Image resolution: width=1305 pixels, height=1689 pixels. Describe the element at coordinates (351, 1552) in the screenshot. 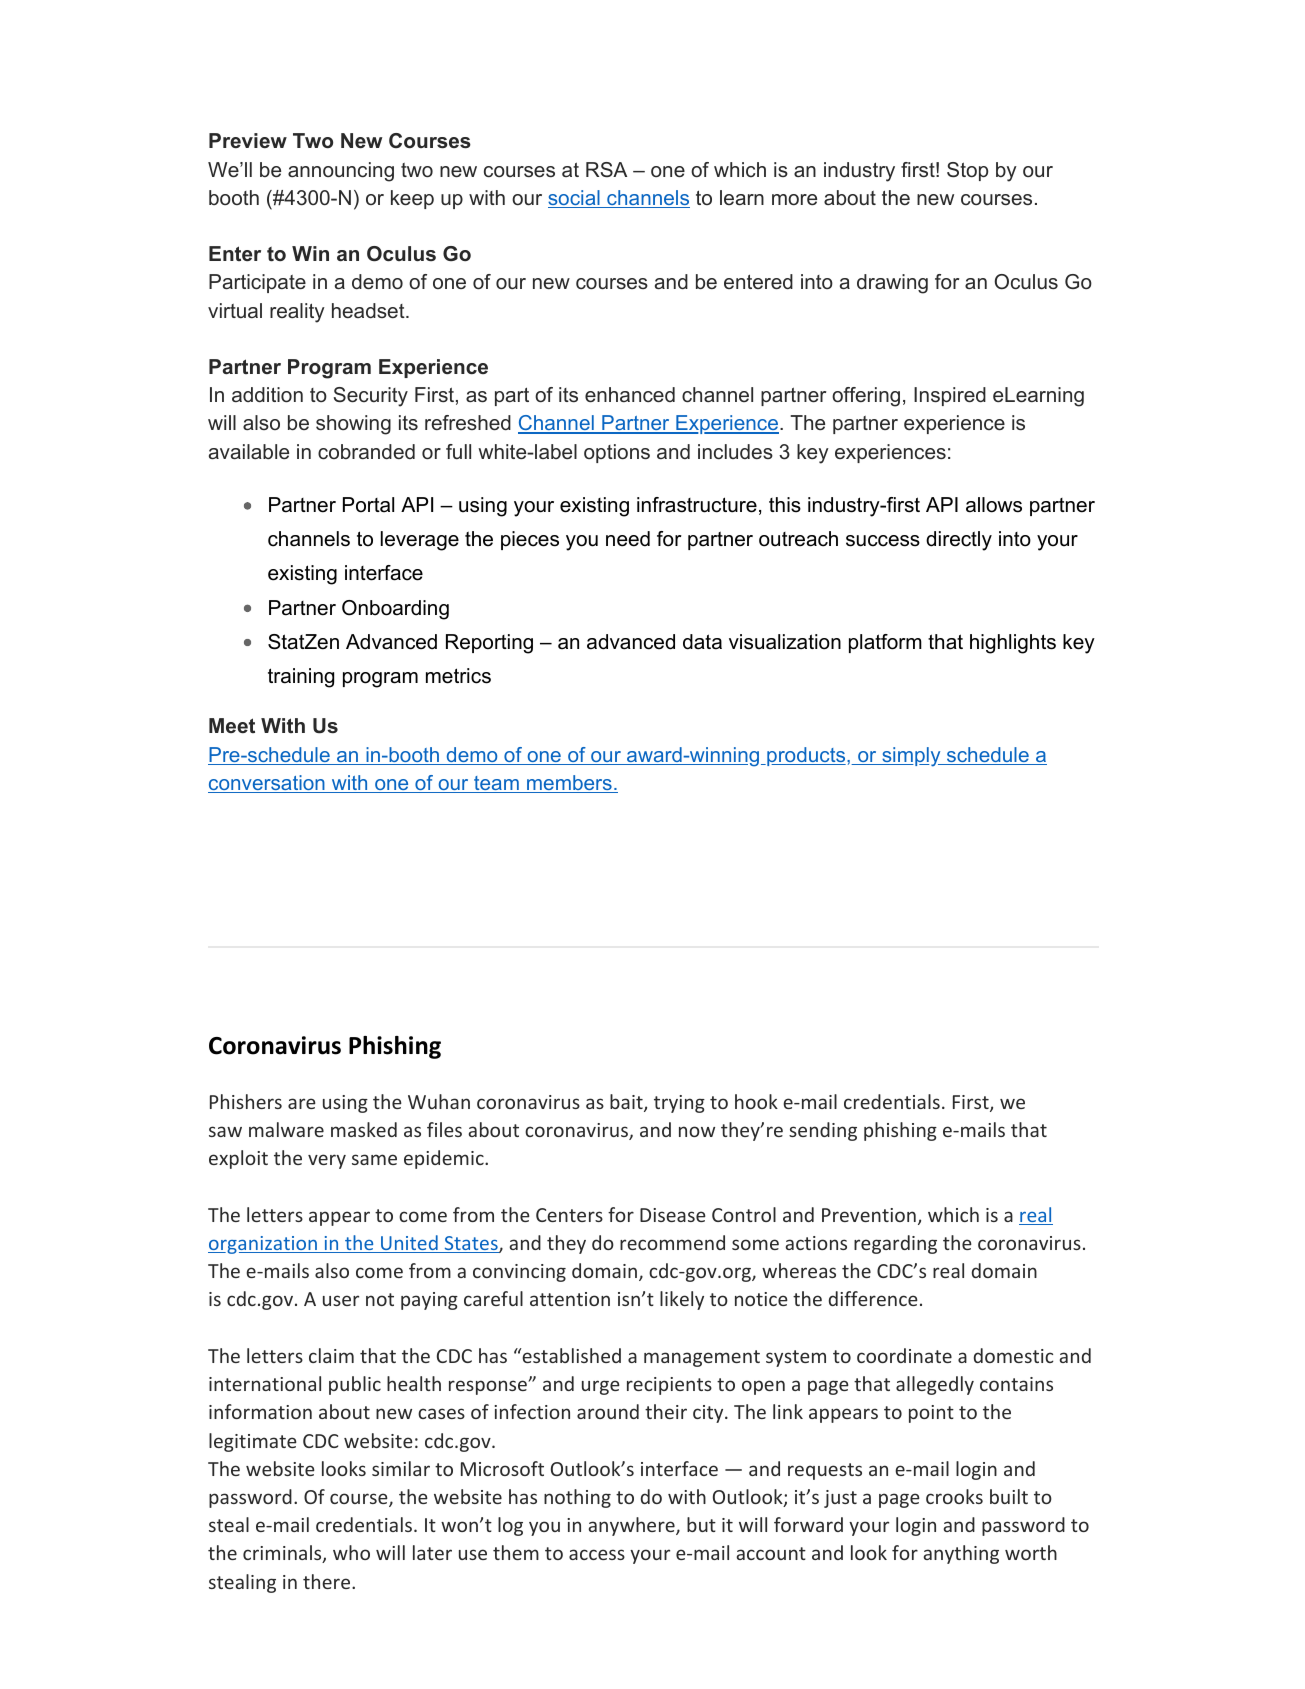

I see `who` at that location.
